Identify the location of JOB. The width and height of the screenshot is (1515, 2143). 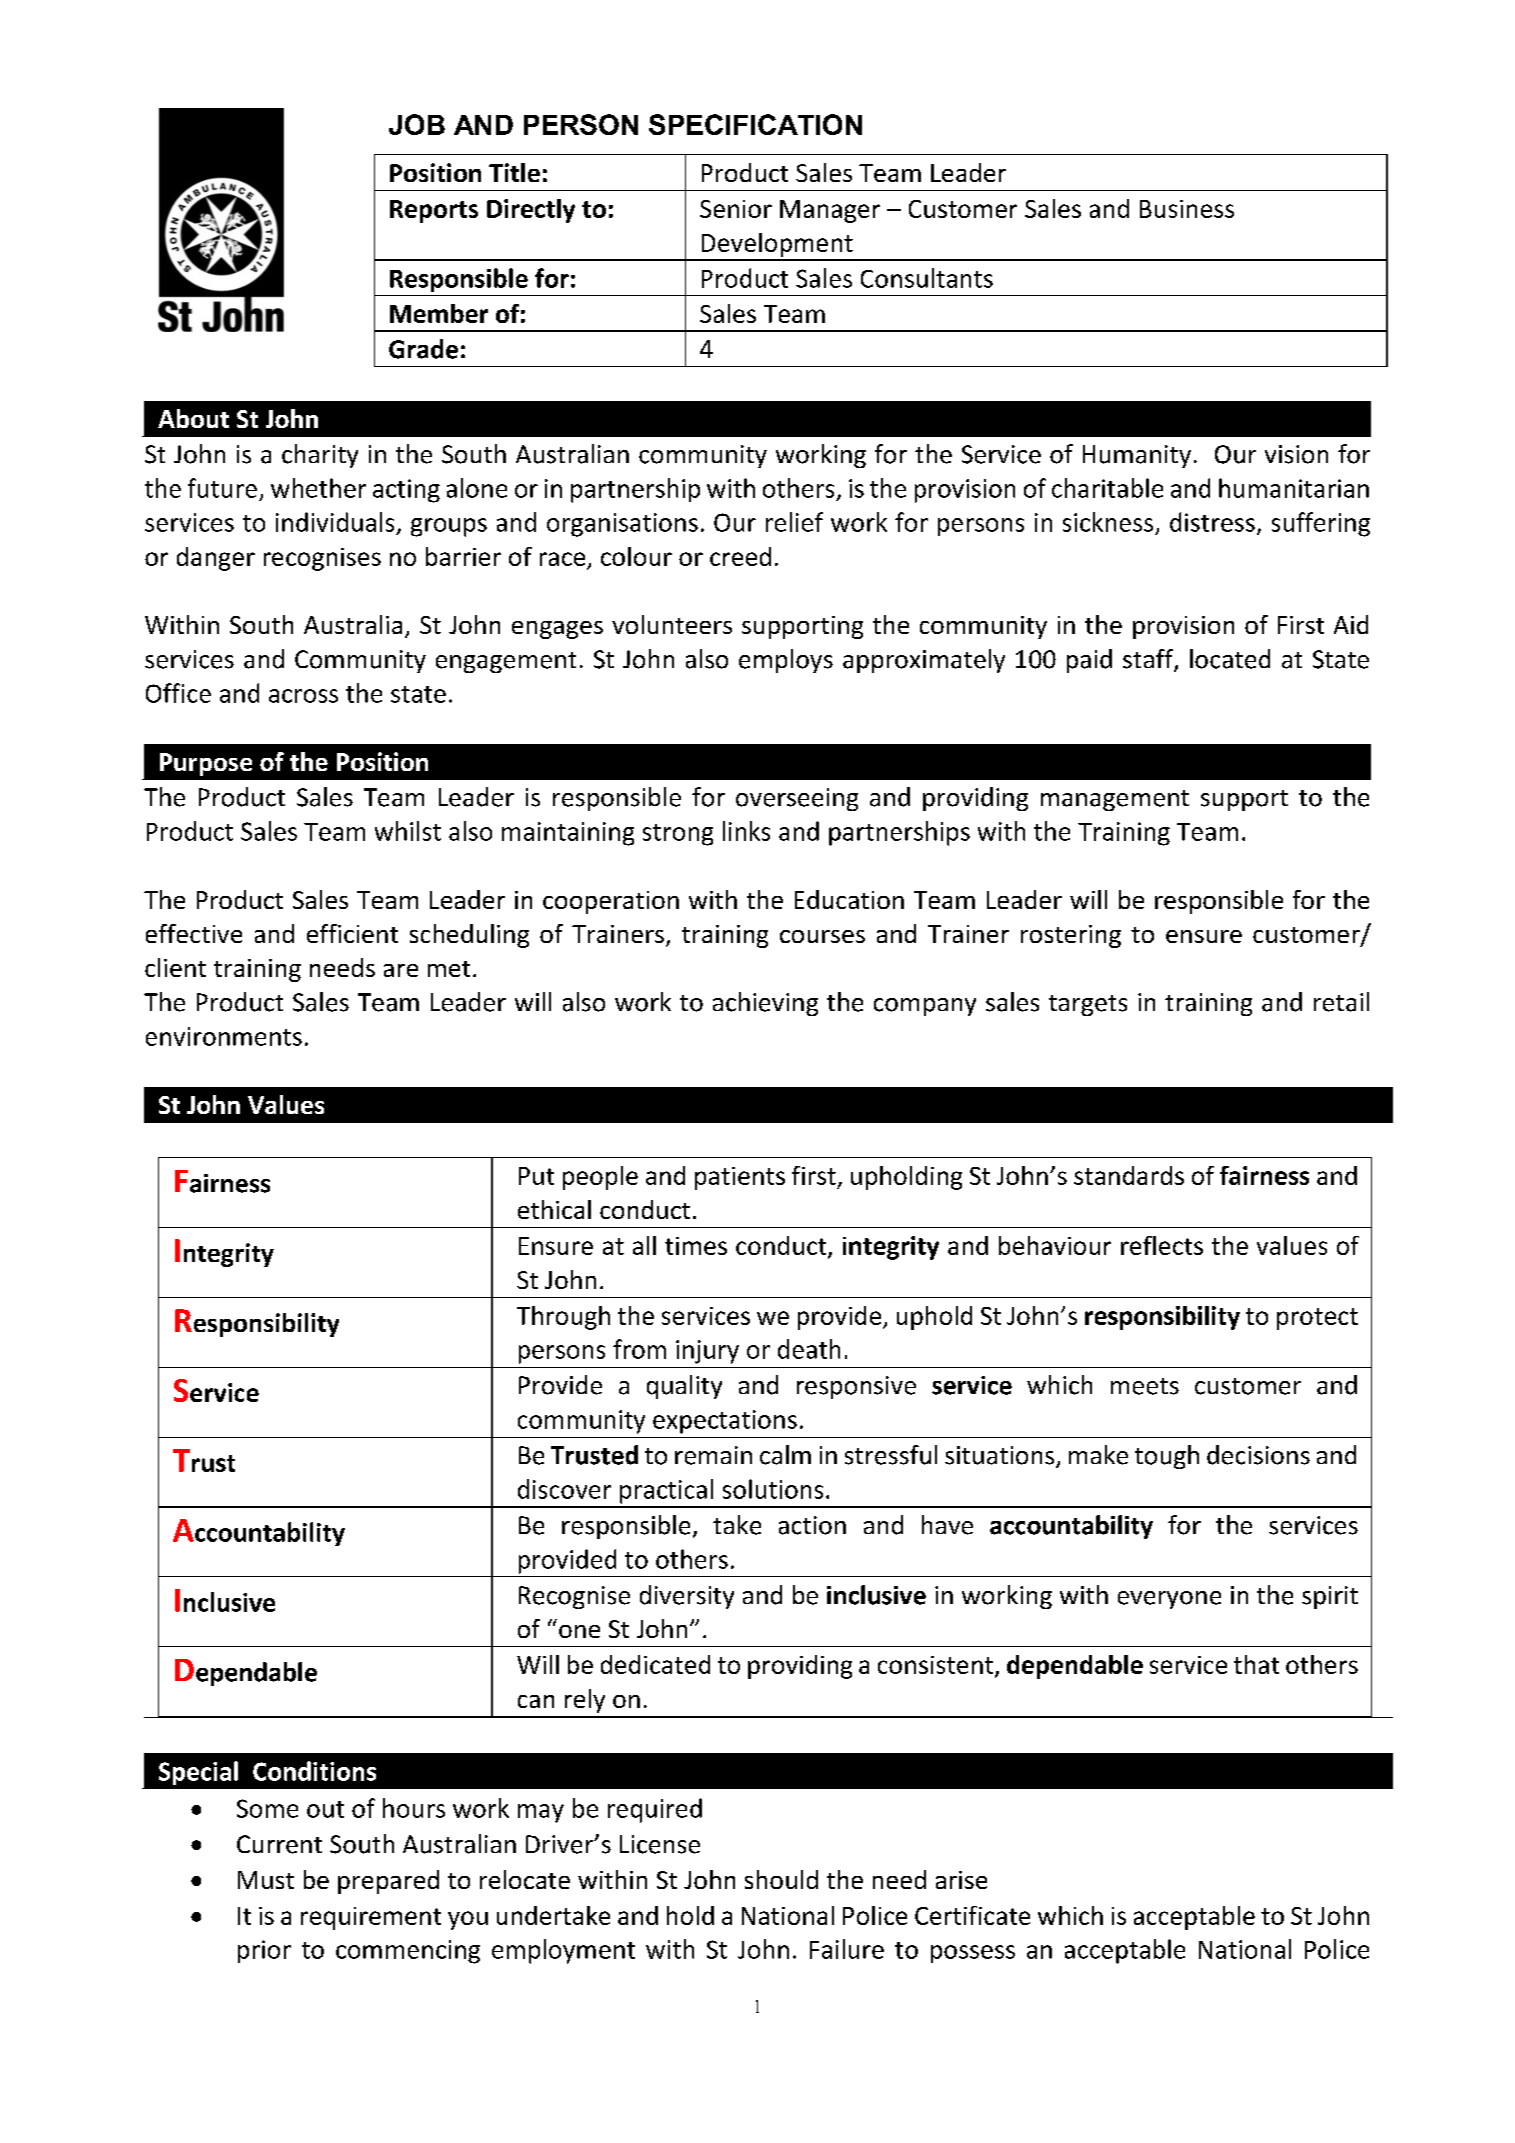
(417, 124).
